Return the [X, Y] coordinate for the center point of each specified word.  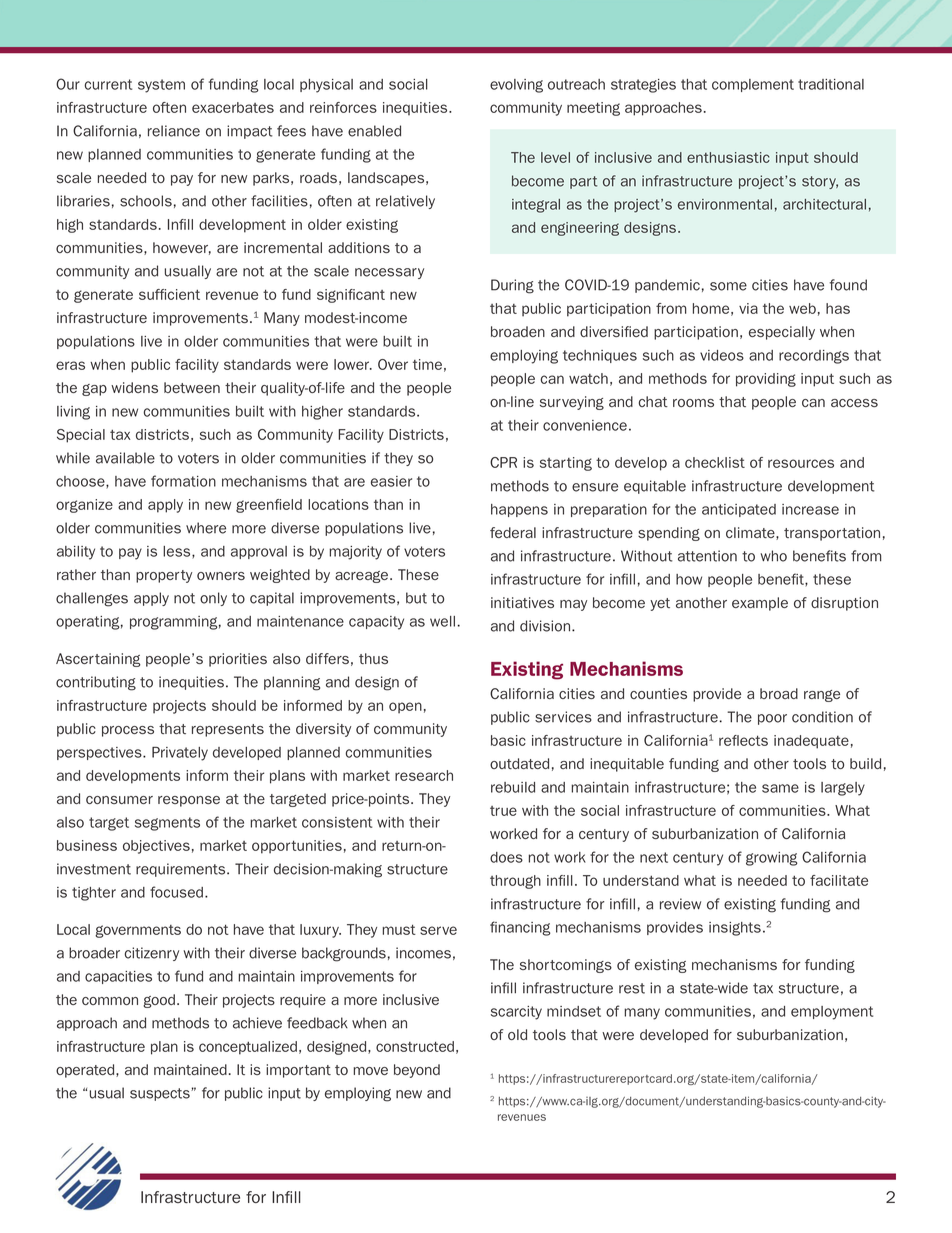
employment [832, 1013]
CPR [503, 462]
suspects [161, 1094]
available [125, 458]
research [424, 775]
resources [801, 463]
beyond [417, 1071]
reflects [743, 740]
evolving [516, 86]
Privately [180, 754]
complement [753, 85]
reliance [174, 131]
